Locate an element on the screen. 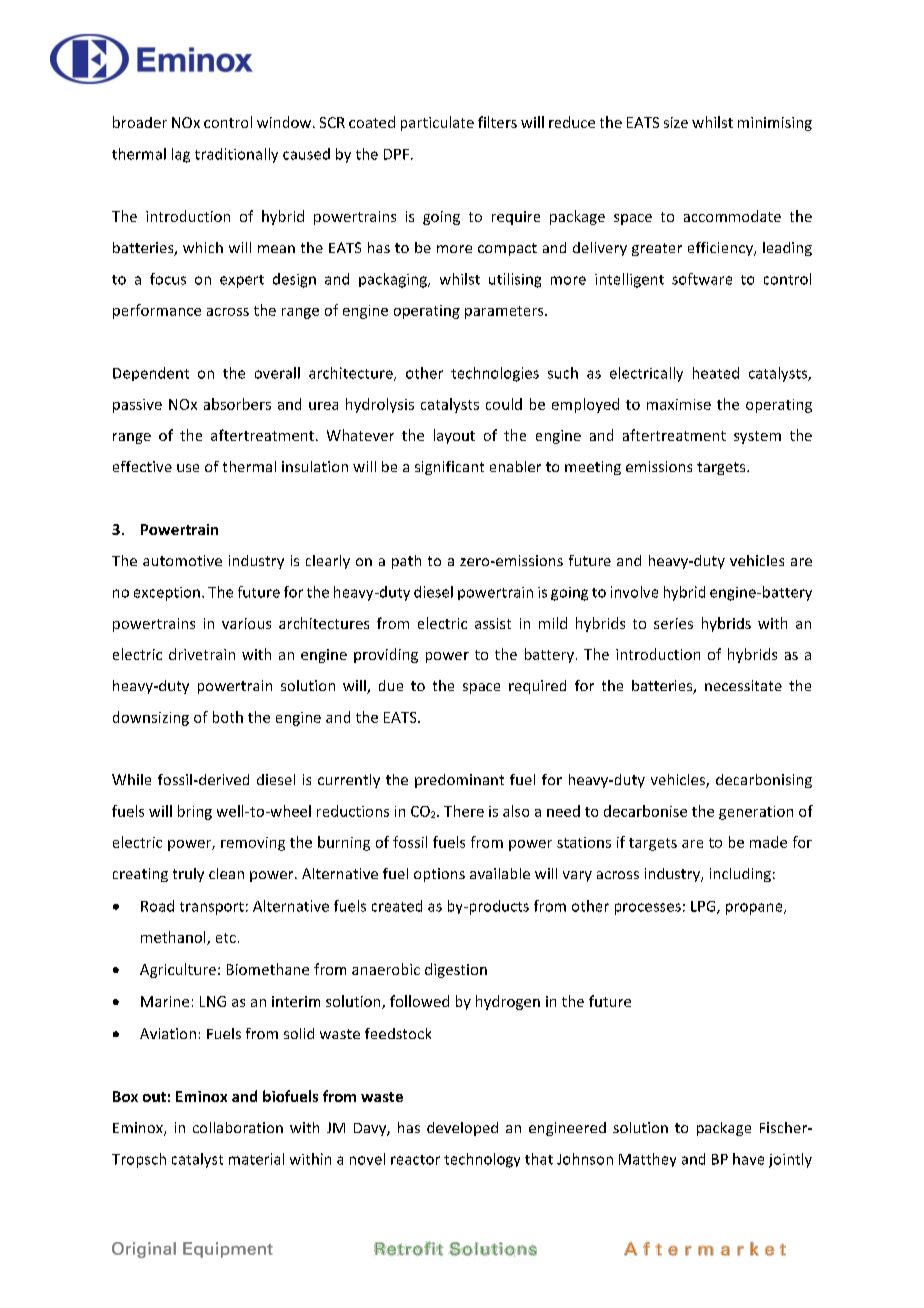 The height and width of the screenshot is (1308, 924). generation is located at coordinates (756, 813).
